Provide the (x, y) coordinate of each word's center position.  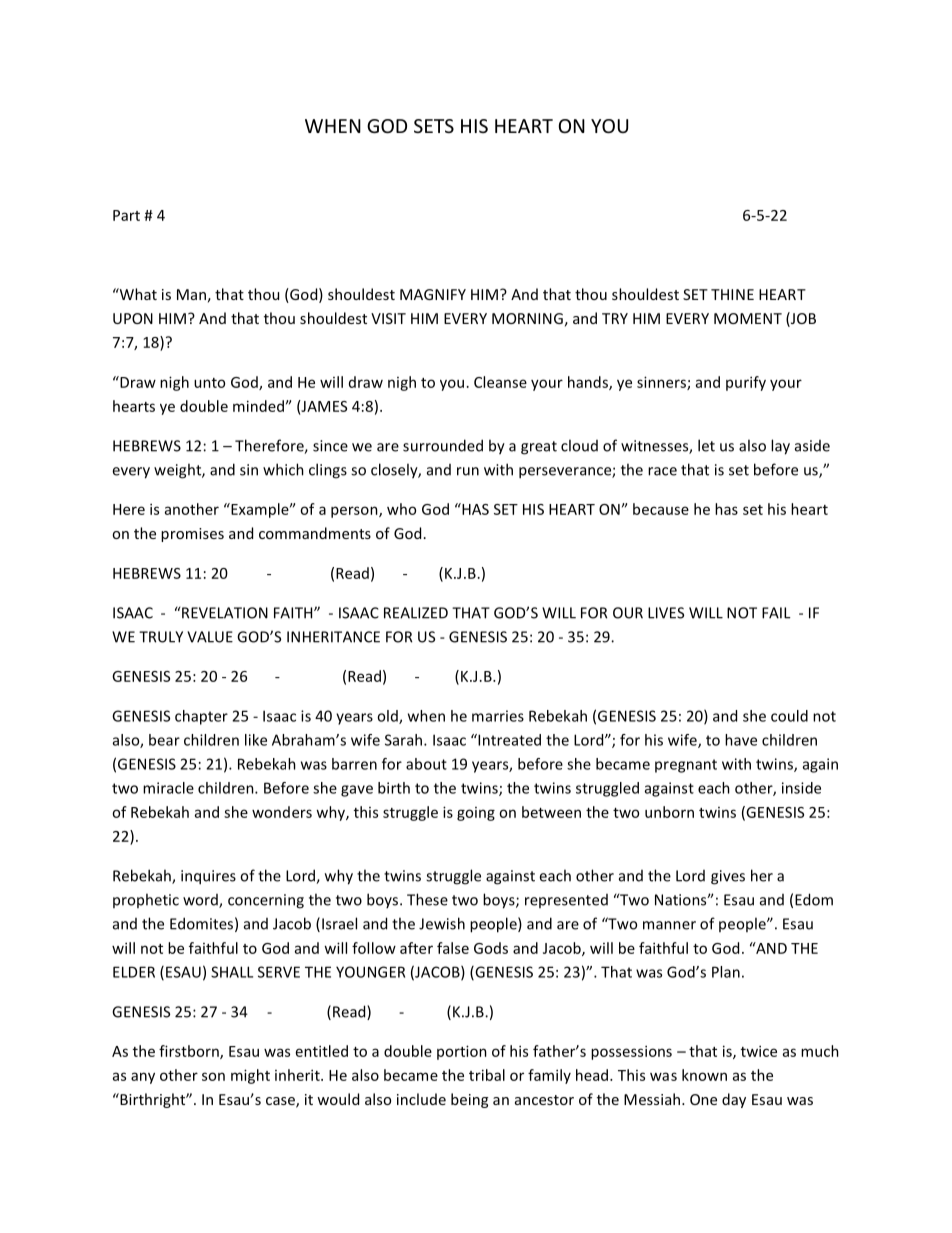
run (468, 471)
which (283, 469)
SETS (434, 126)
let (706, 445)
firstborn (190, 1052)
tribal (487, 1075)
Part (126, 215)
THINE (732, 294)
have (741, 740)
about (426, 764)
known (704, 1075)
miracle (168, 788)
